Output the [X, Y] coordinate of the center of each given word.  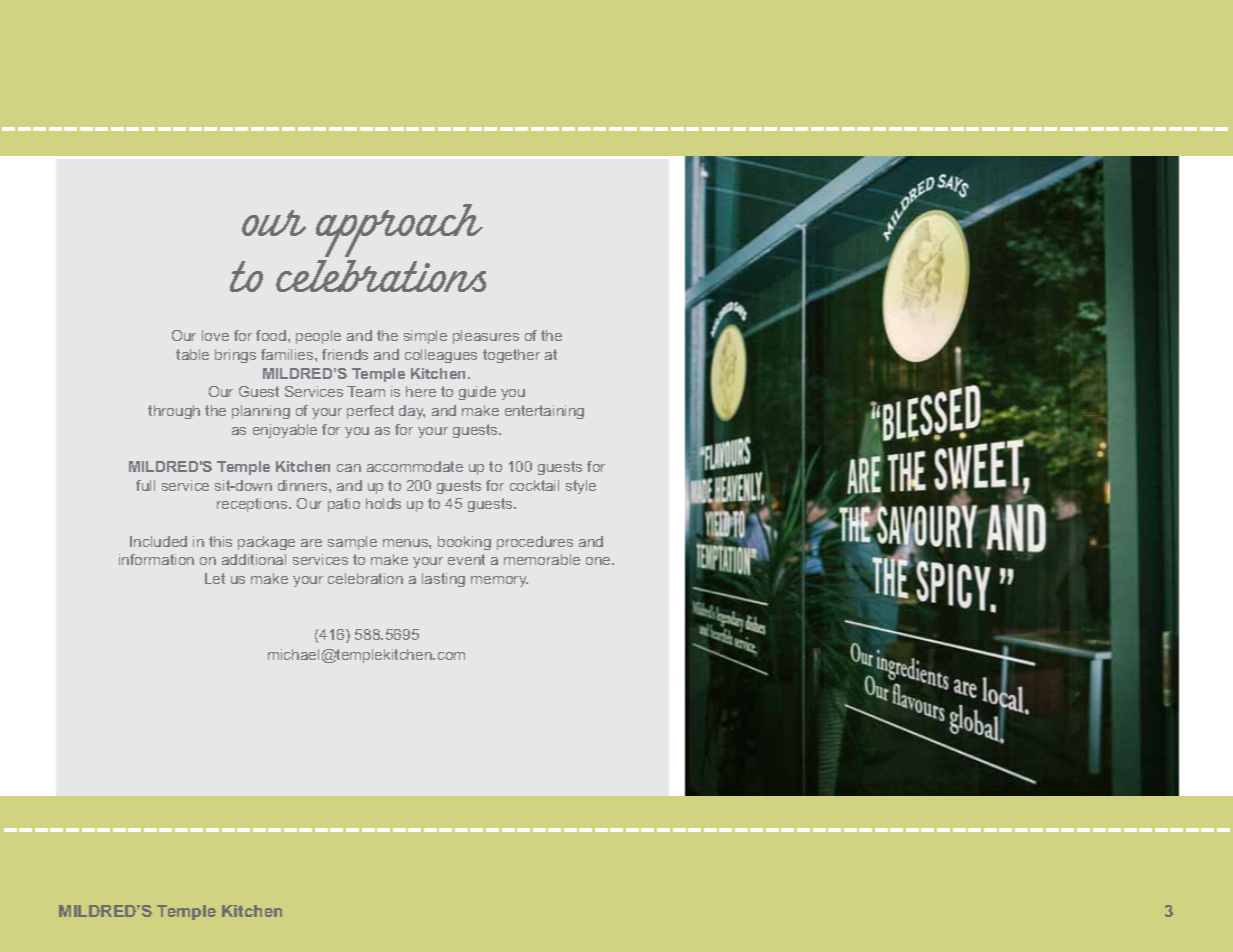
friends [345, 354]
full [145, 485]
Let [215, 578]
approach [399, 230]
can [349, 468]
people [318, 337]
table [192, 354]
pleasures [486, 337]
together [511, 356]
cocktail [534, 485]
